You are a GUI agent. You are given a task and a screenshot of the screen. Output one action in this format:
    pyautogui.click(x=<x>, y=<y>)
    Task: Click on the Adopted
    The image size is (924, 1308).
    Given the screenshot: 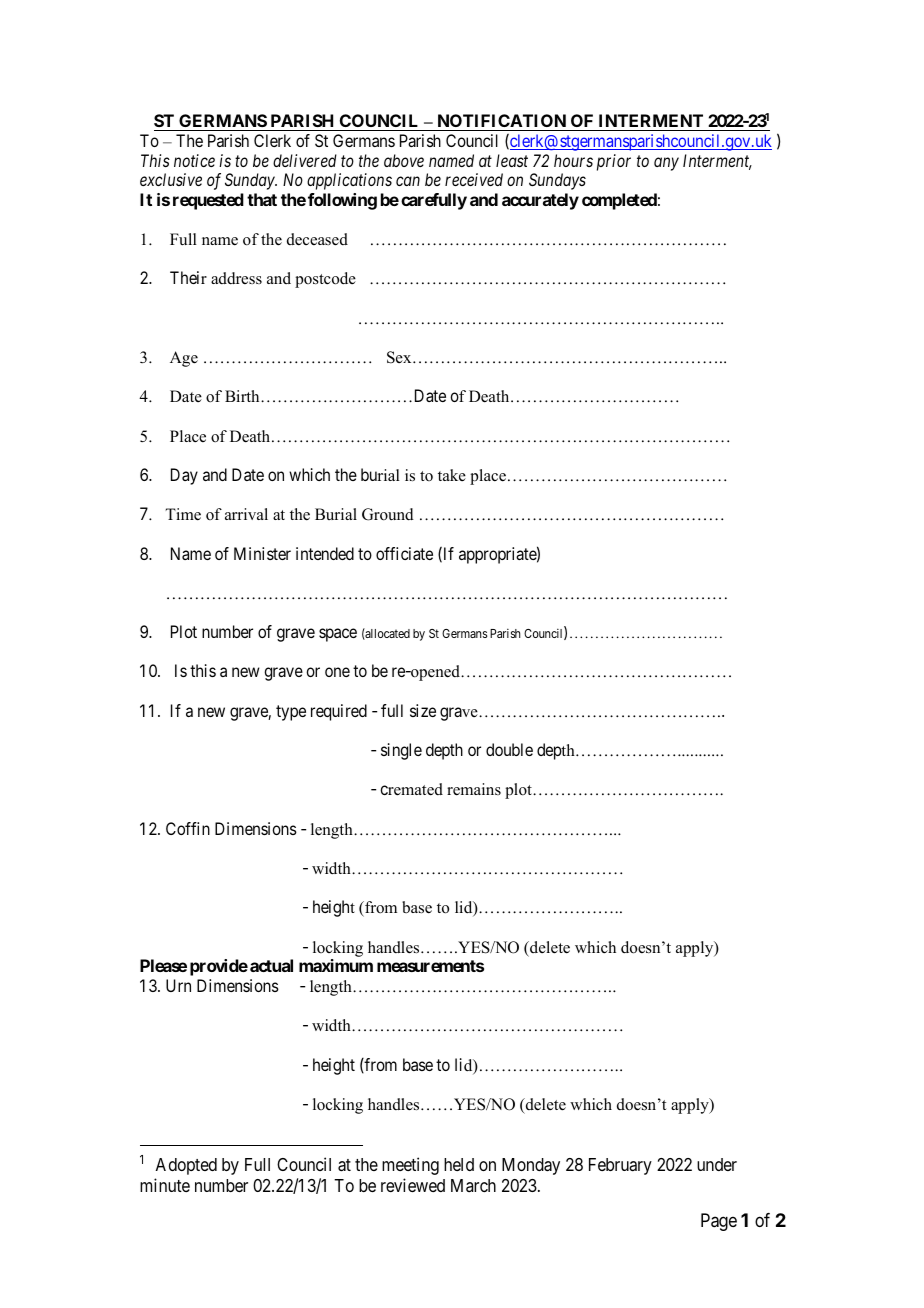 What is the action you would take?
    pyautogui.click(x=186, y=1166)
